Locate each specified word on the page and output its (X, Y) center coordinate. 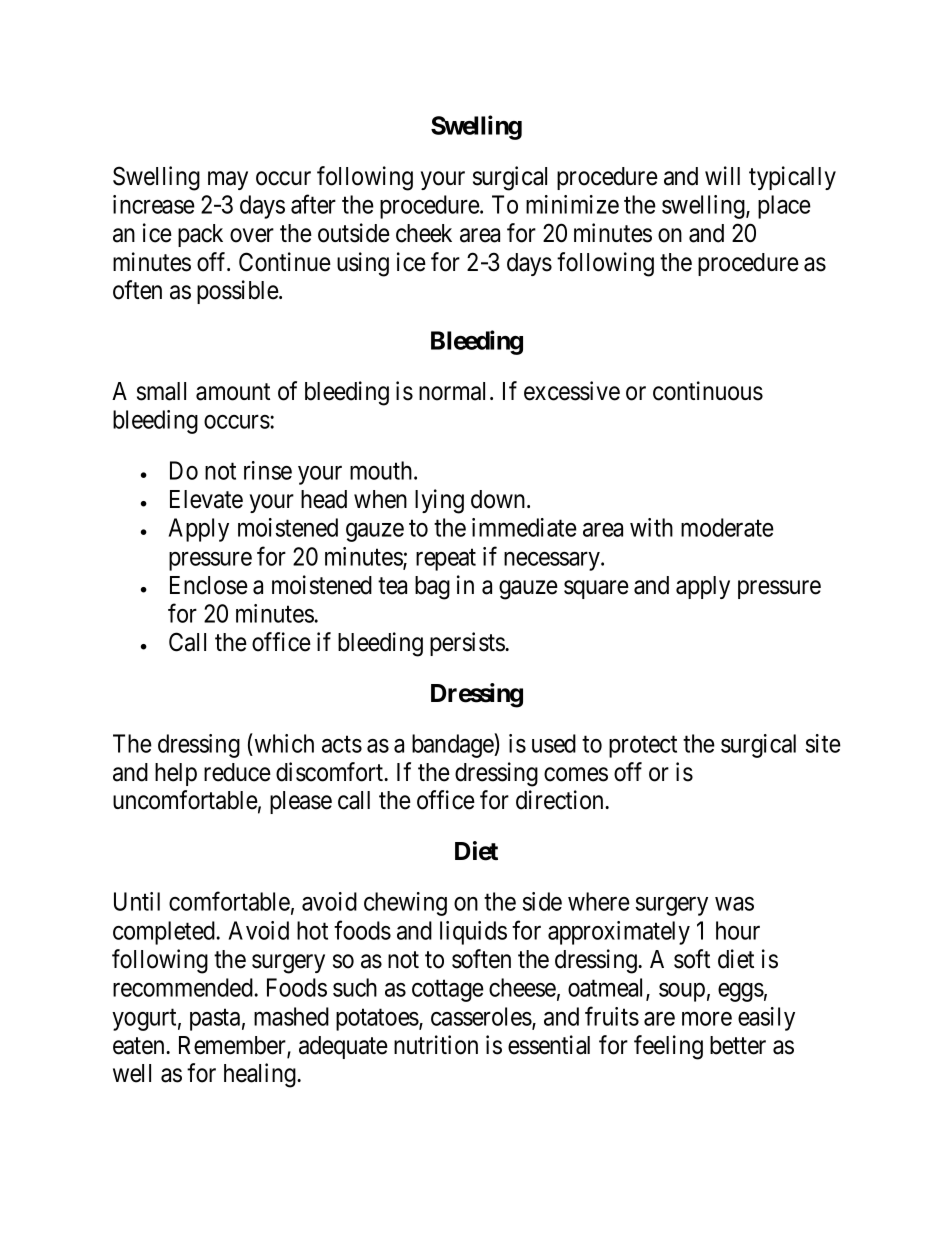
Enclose (209, 585)
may (228, 180)
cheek (424, 233)
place (784, 207)
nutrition (436, 1045)
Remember (233, 1046)
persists (468, 644)
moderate (727, 527)
